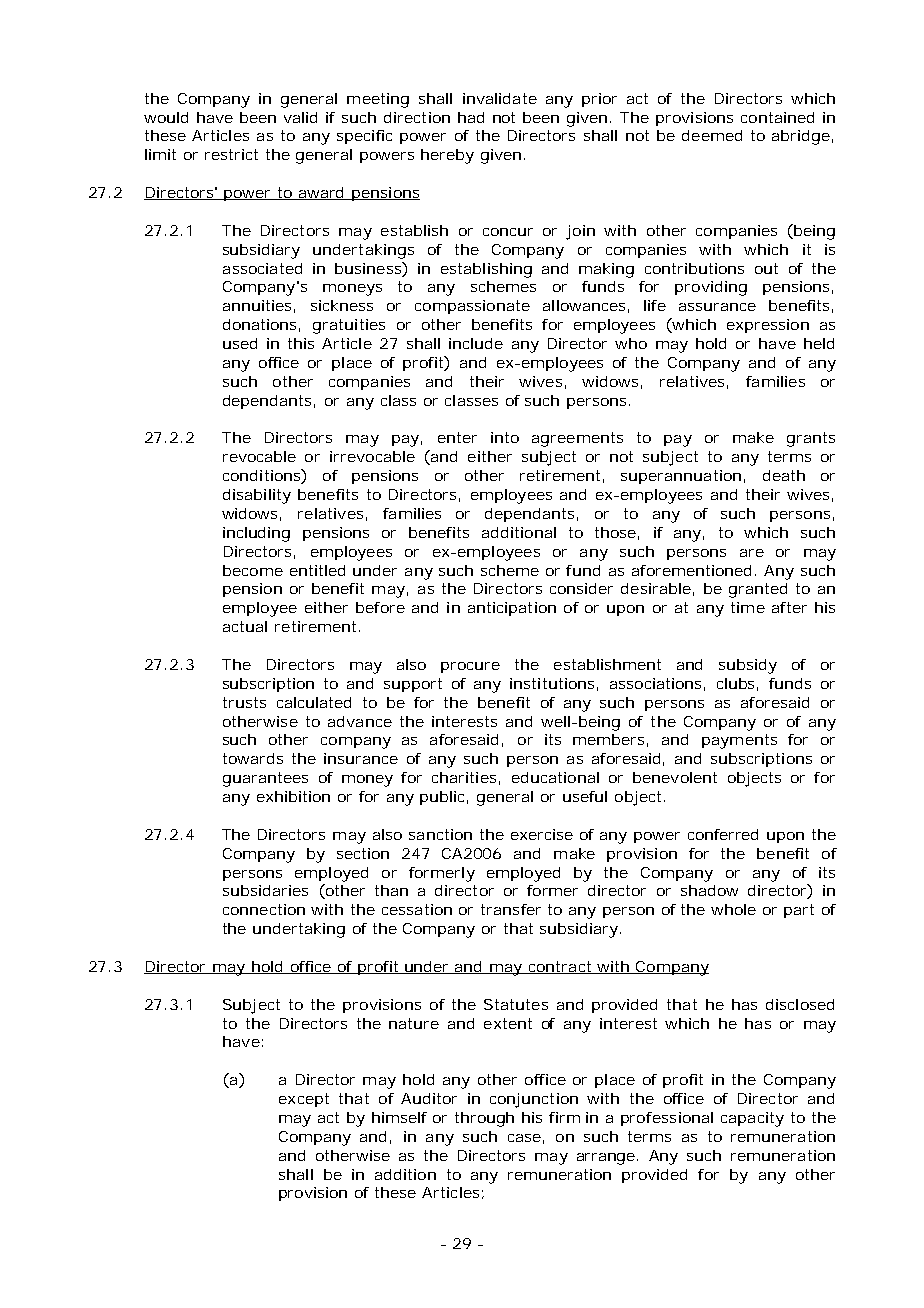 This screenshot has width=924, height=1308. I want to click on deemed, so click(712, 135).
